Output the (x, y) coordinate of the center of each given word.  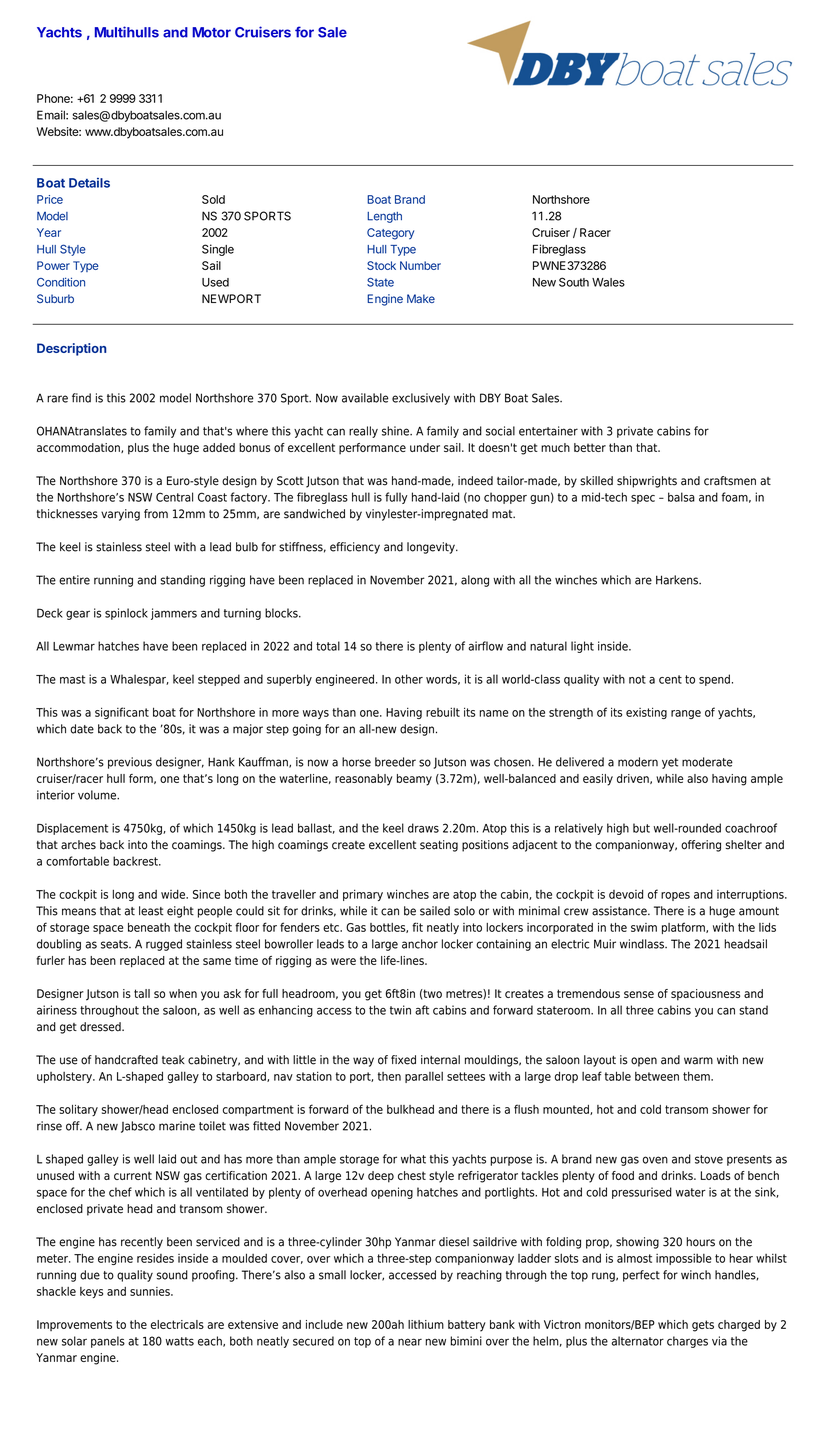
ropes (675, 896)
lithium (426, 1324)
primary (363, 895)
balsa (681, 497)
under (425, 447)
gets (703, 1326)
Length (384, 217)
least (151, 911)
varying (120, 515)
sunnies (151, 1291)
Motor (211, 32)
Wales (608, 282)
